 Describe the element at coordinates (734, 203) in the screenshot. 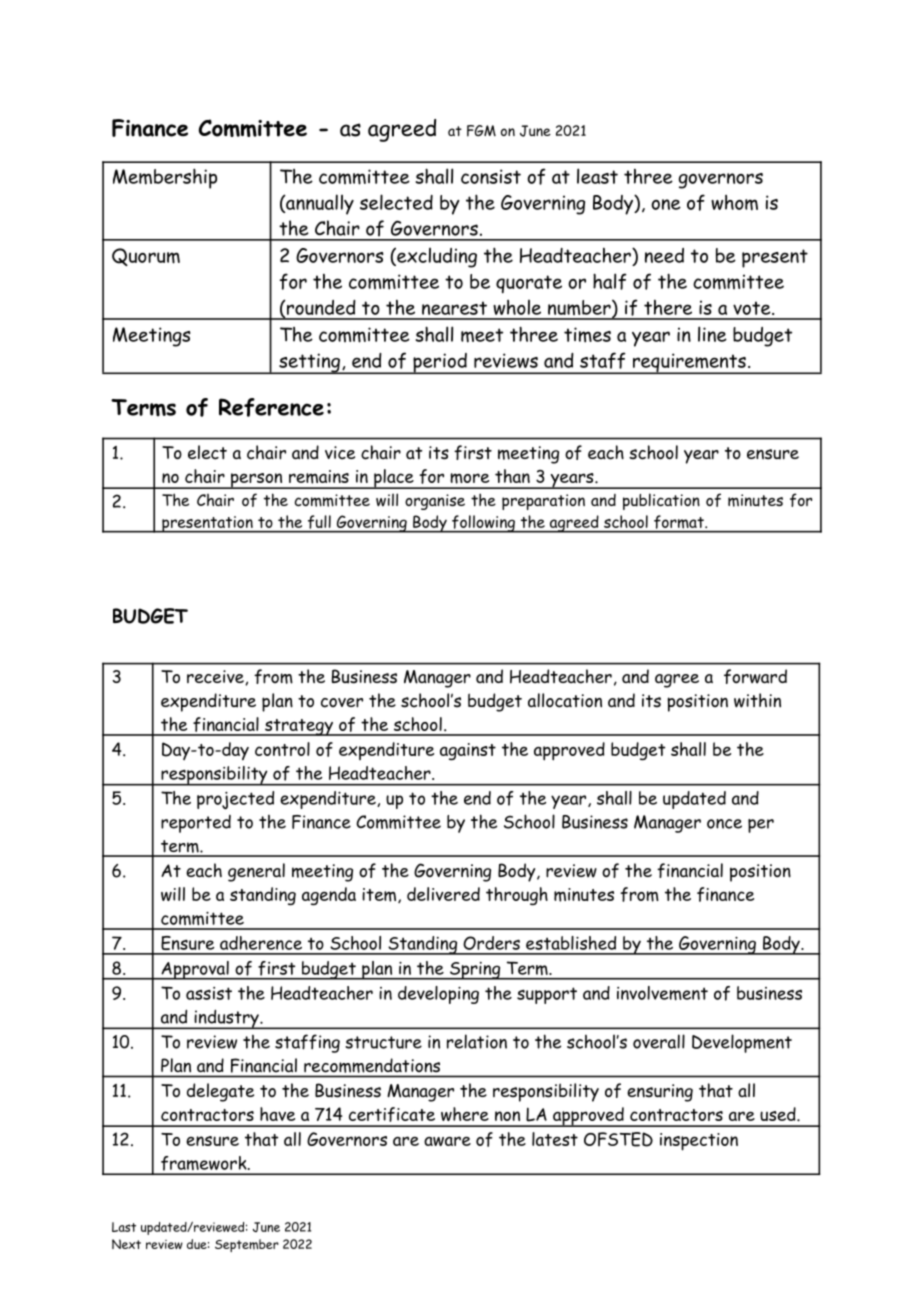

I see `whom` at that location.
